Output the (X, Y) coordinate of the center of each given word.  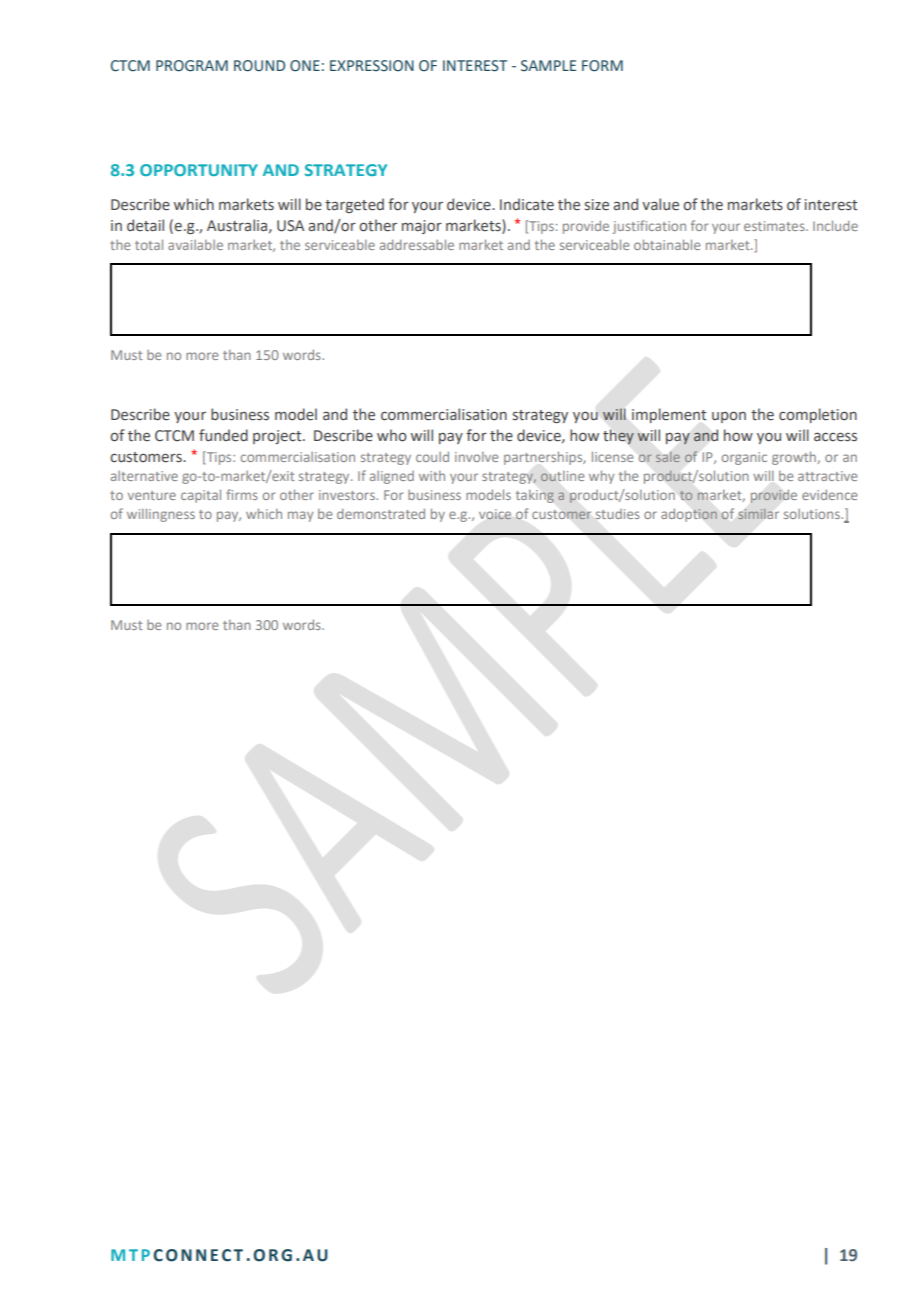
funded (223, 435)
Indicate (527, 204)
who (392, 435)
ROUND (259, 66)
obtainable (667, 244)
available (195, 245)
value (660, 204)
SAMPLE (548, 66)
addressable (417, 244)
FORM (602, 66)
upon (729, 417)
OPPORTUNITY (199, 170)
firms (242, 494)
